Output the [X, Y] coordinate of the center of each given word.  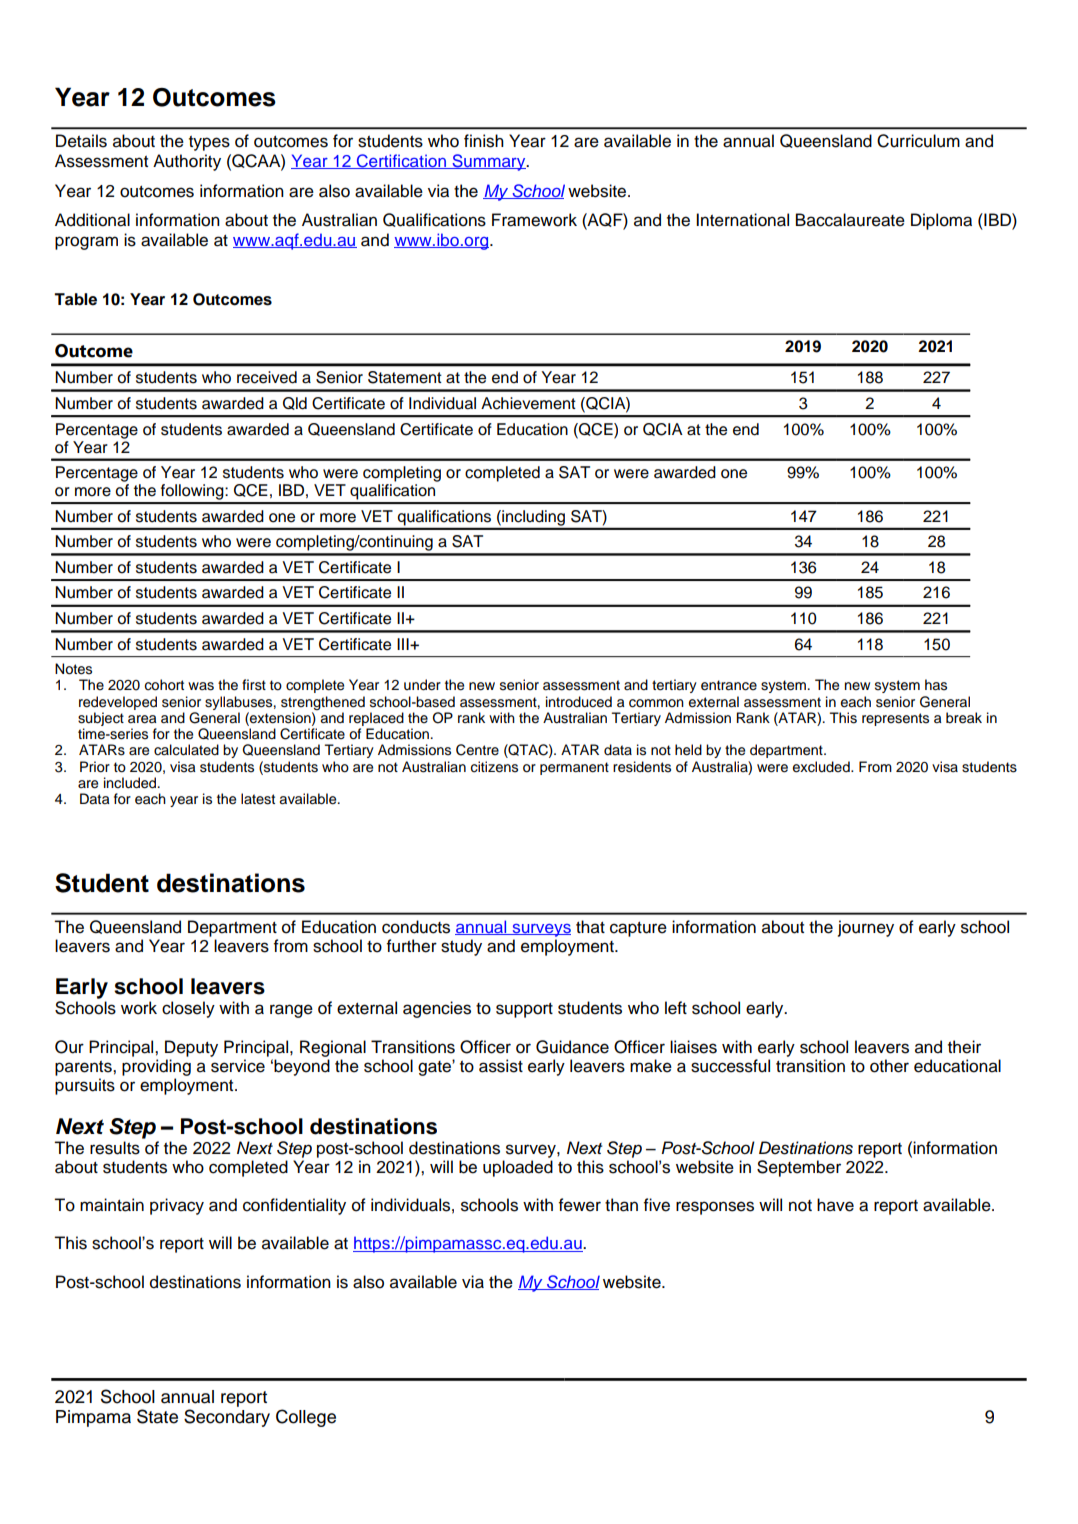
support [524, 1010]
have [835, 1205]
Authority [187, 162]
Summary [489, 162]
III [404, 644]
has [936, 685]
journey [866, 928]
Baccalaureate [850, 220]
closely [188, 1009]
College [306, 1418]
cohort [164, 685]
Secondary [227, 1418]
